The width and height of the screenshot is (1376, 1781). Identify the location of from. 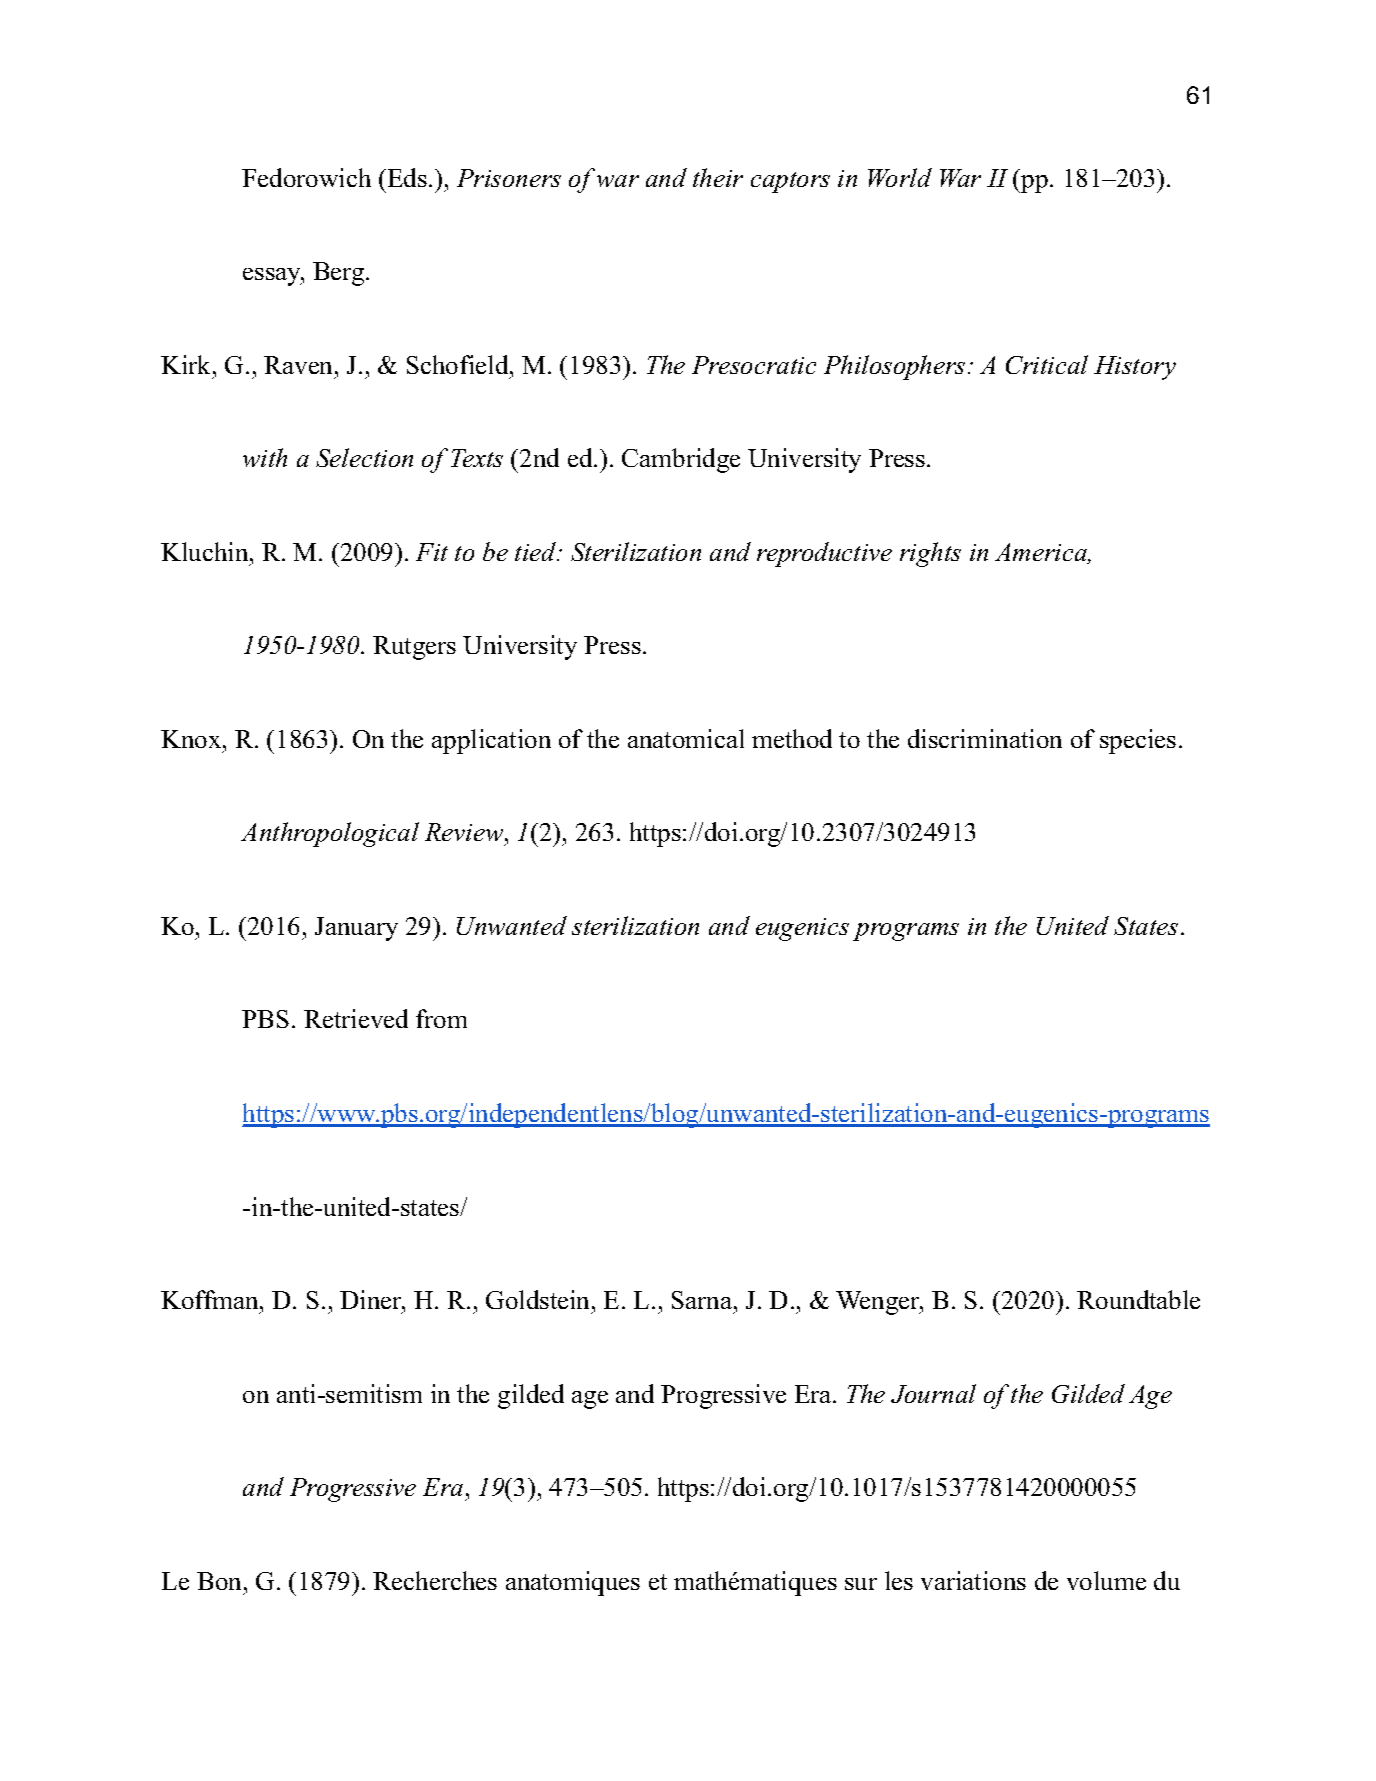
(441, 1018).
